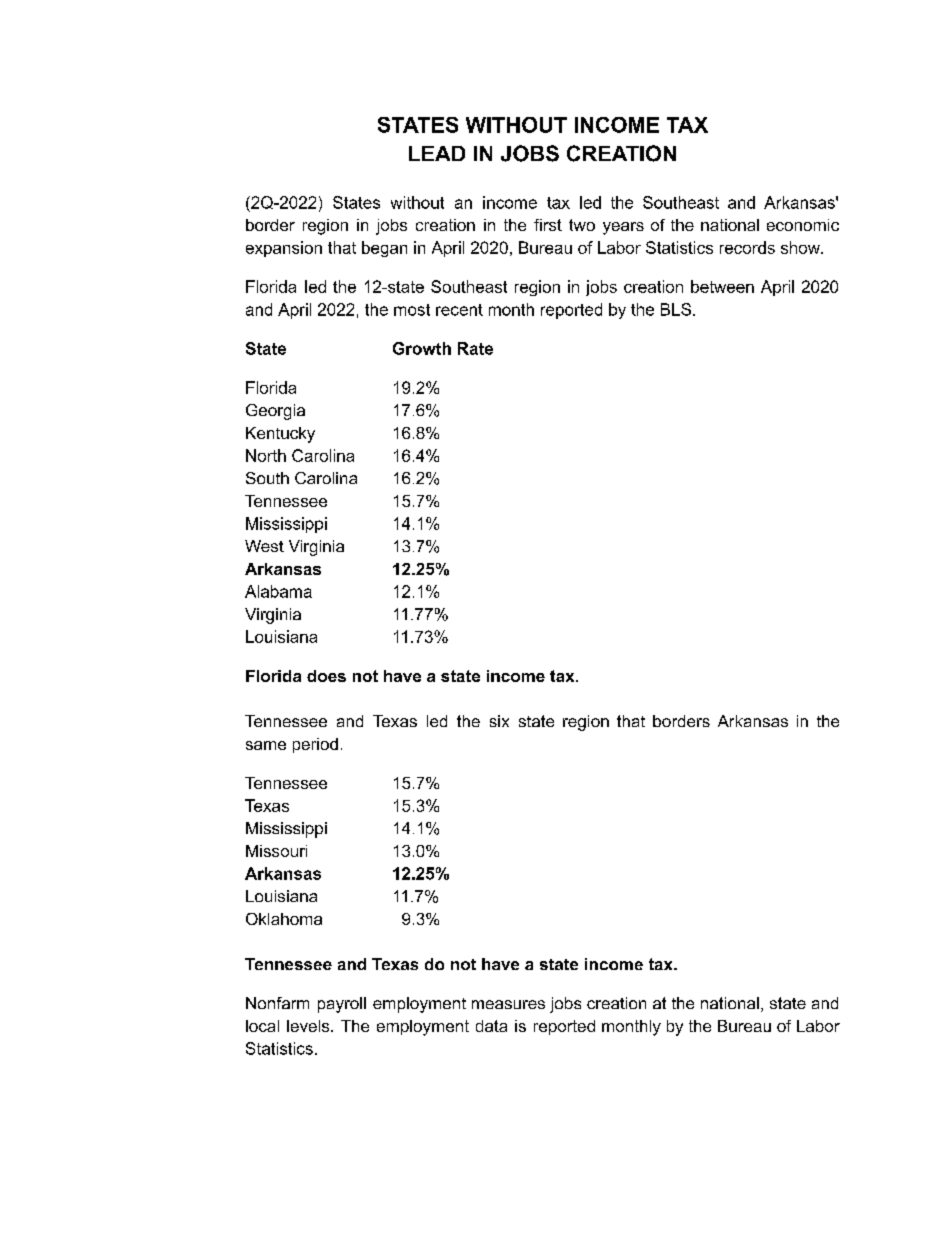  I want to click on six, so click(499, 721).
